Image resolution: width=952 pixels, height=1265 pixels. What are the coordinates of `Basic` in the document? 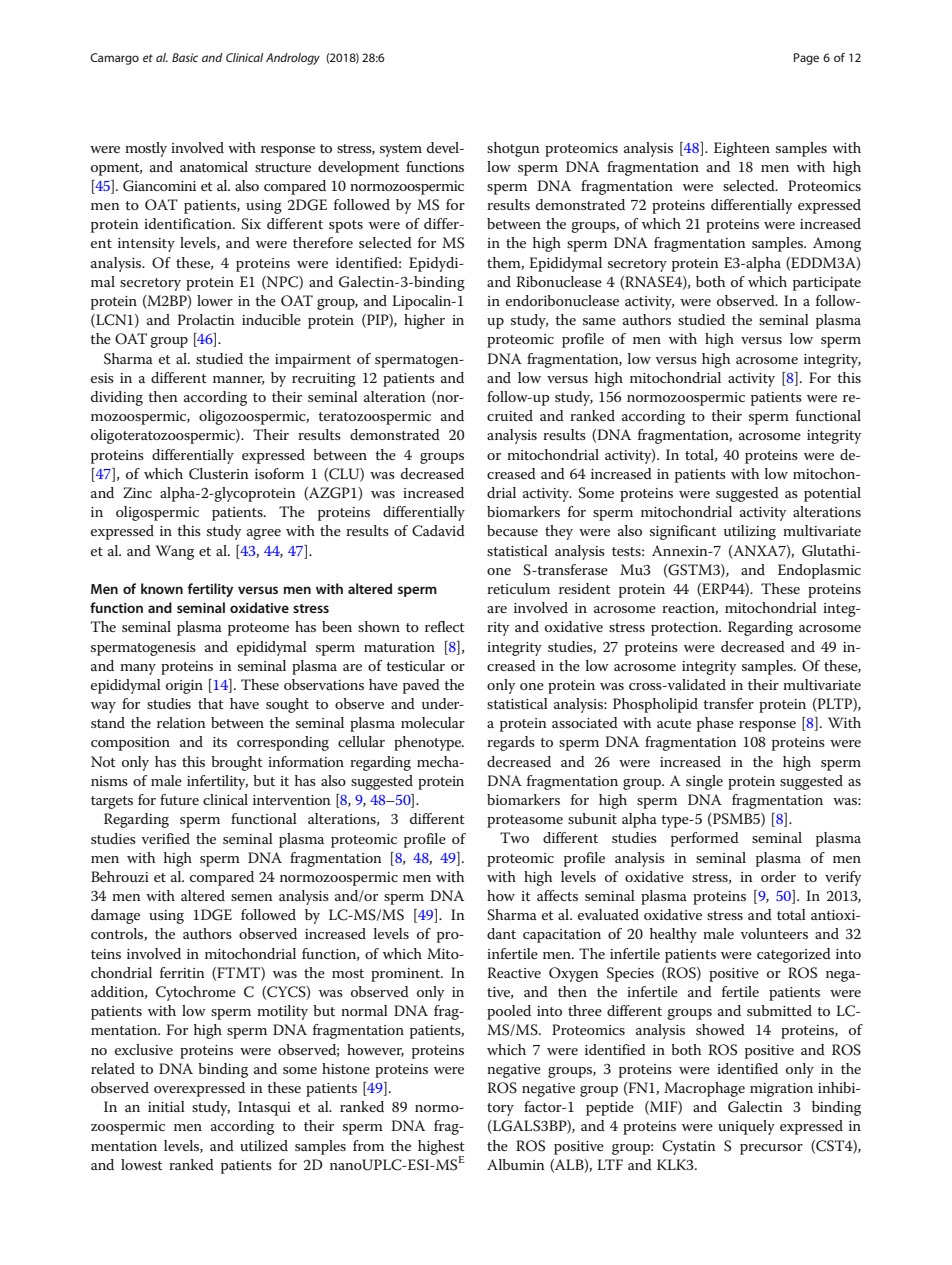 It's located at (185, 57).
